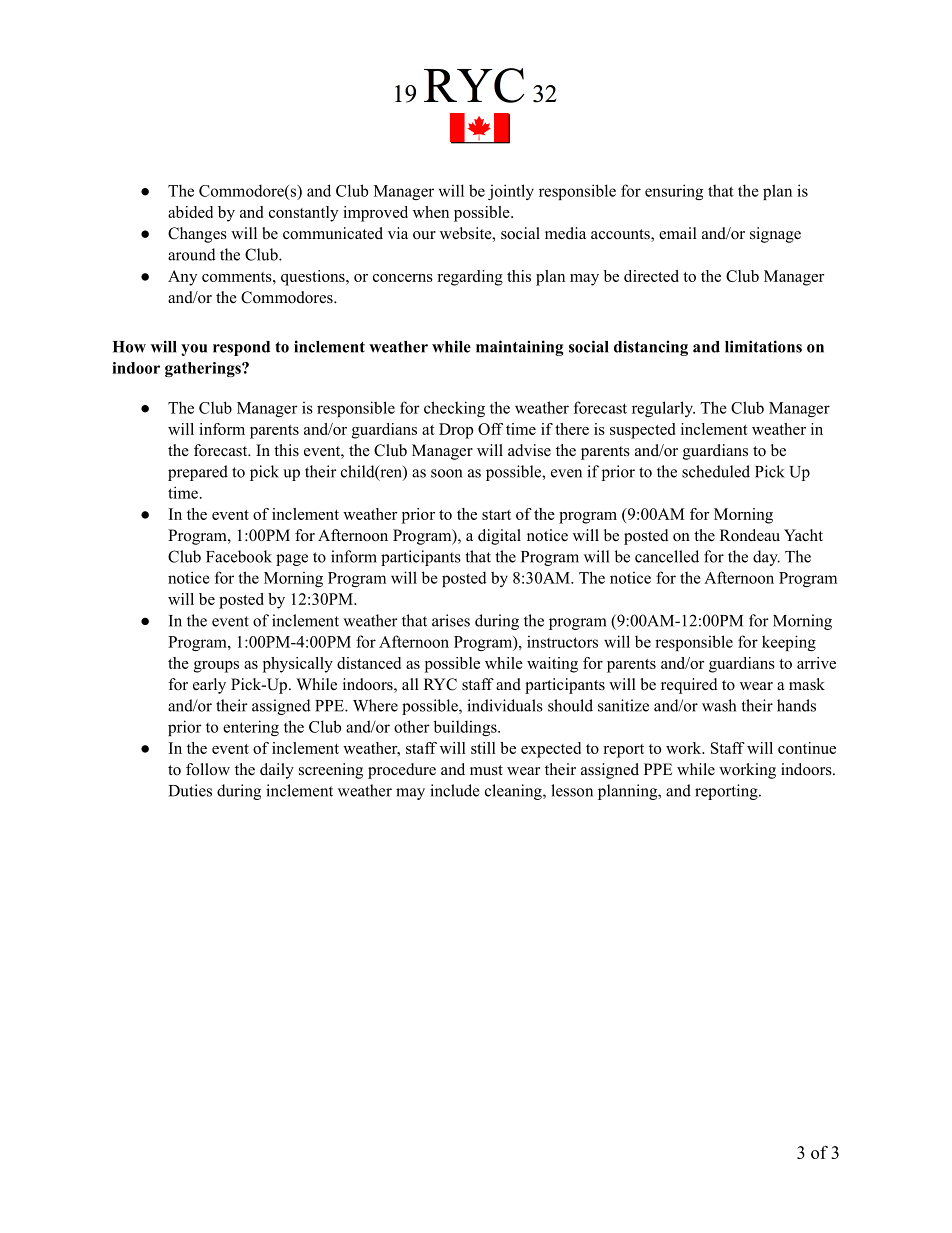 The height and width of the image is (1233, 952). Describe the element at coordinates (208, 769) in the image. I see `follow` at that location.
